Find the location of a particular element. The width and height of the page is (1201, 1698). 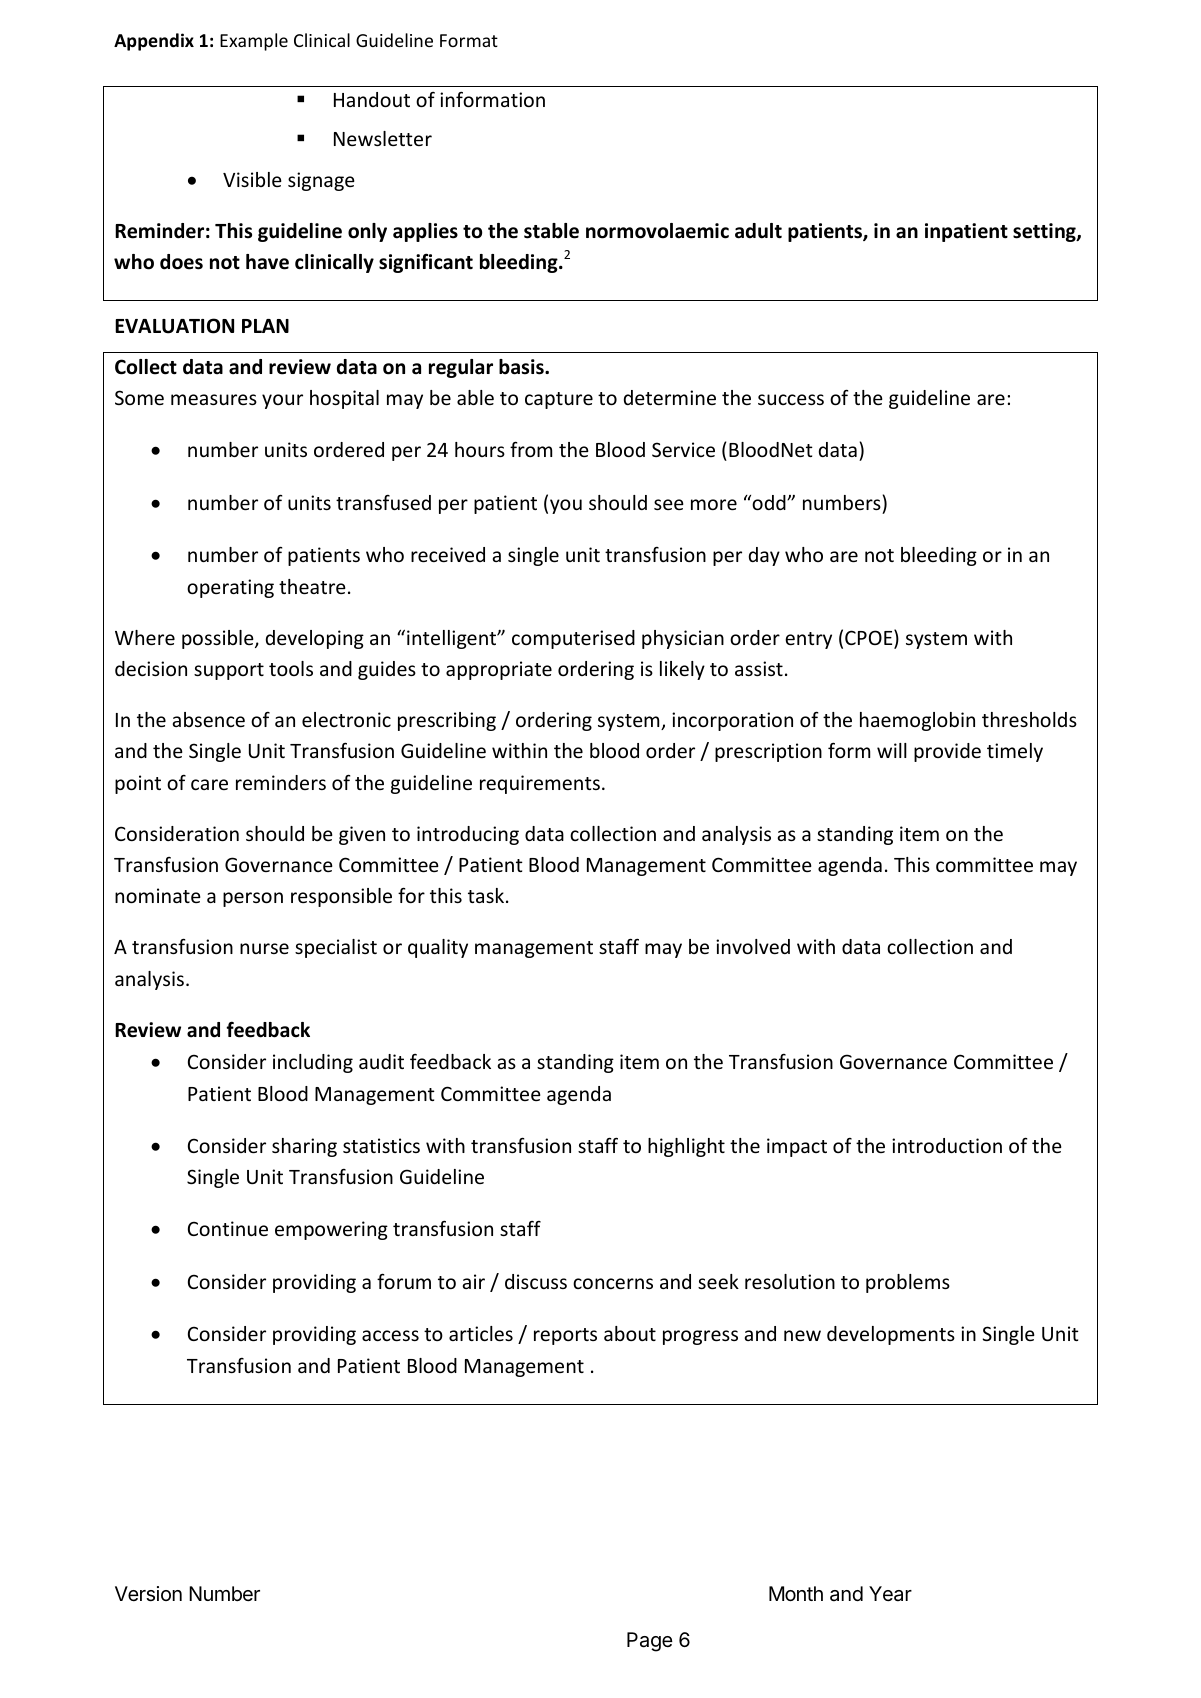

setting is located at coordinates (1045, 232).
